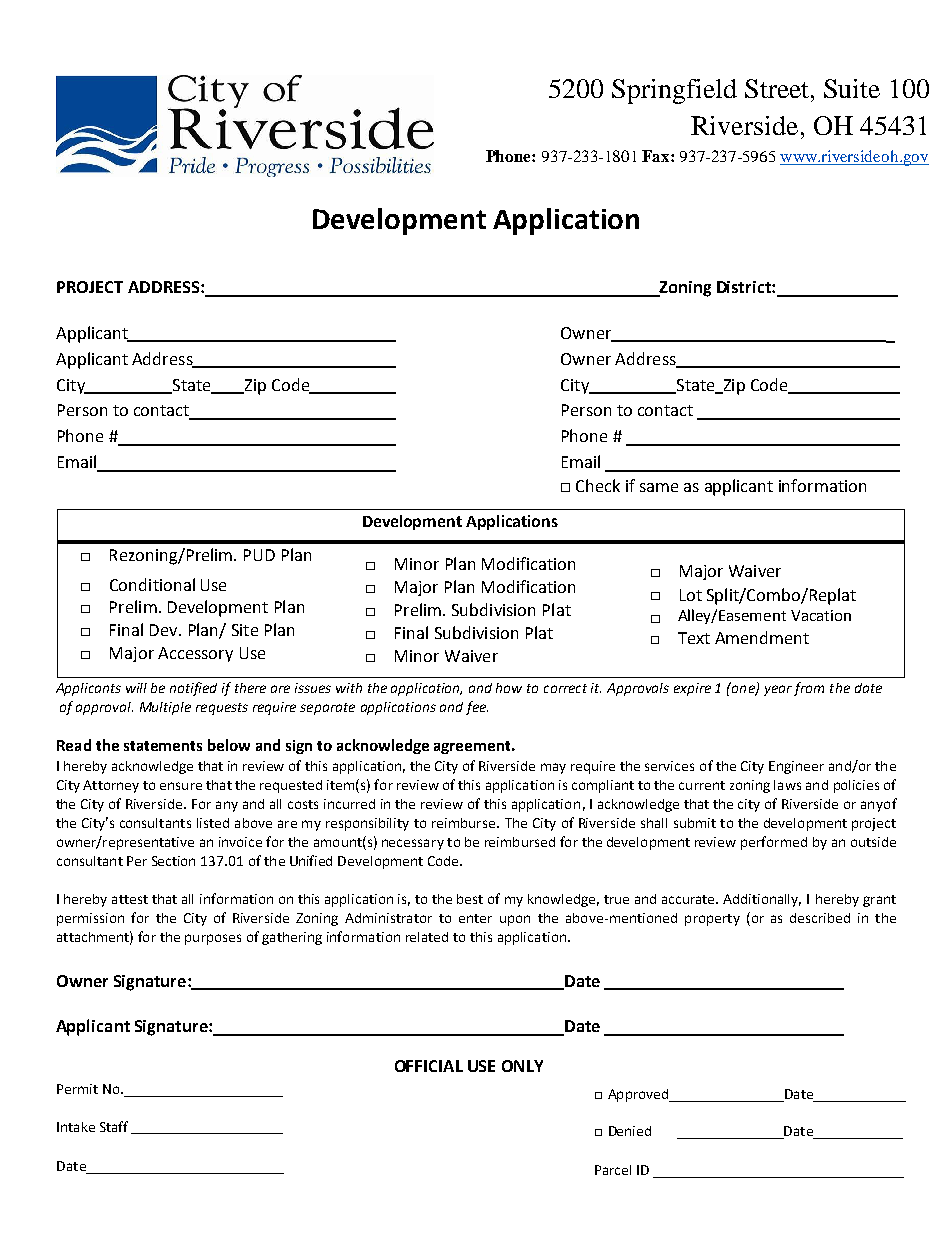 The width and height of the screenshot is (952, 1233). Describe the element at coordinates (778, 88) in the screenshot. I see `Street` at that location.
